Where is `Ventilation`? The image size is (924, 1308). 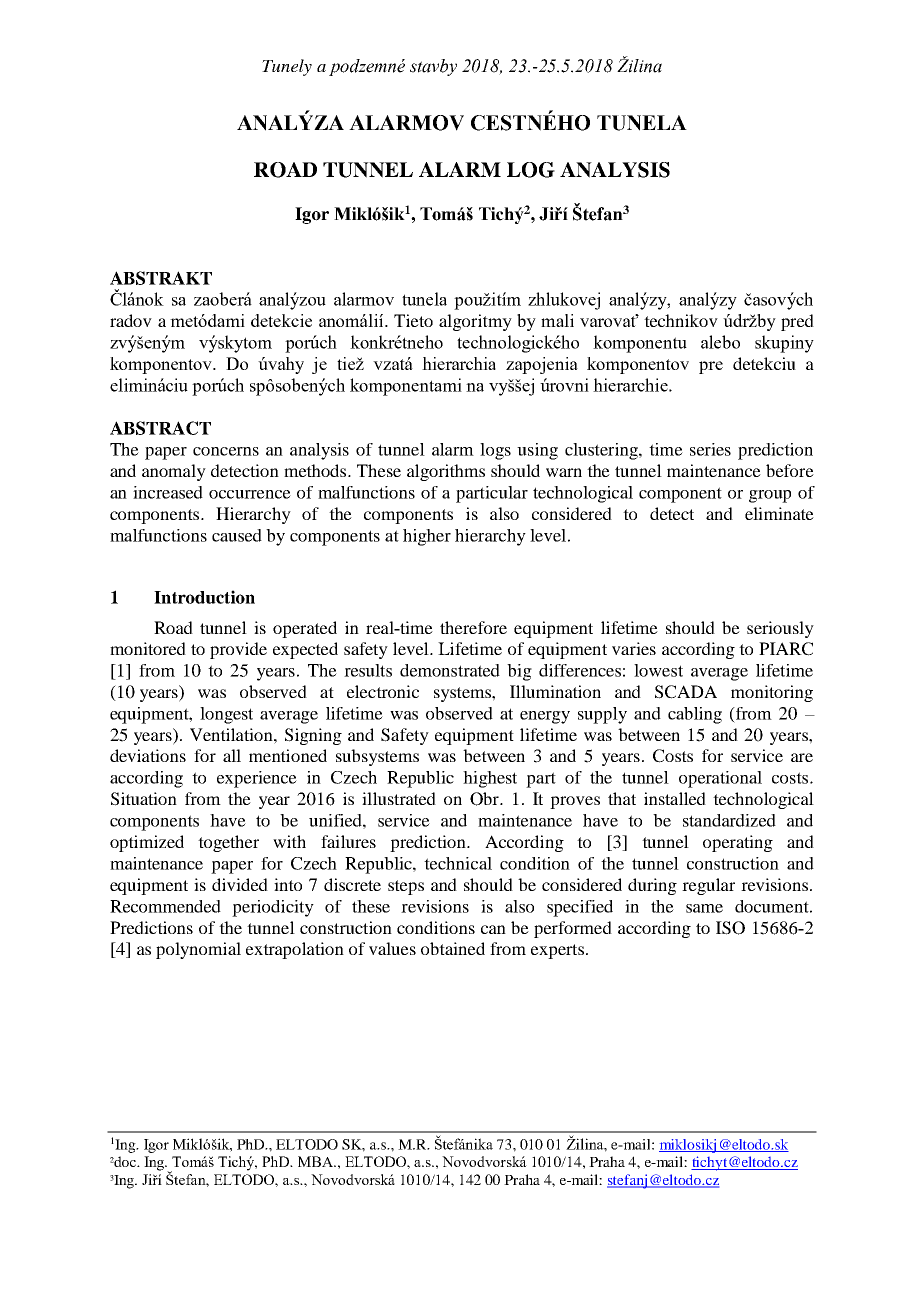
Ventilation is located at coordinates (232, 734).
